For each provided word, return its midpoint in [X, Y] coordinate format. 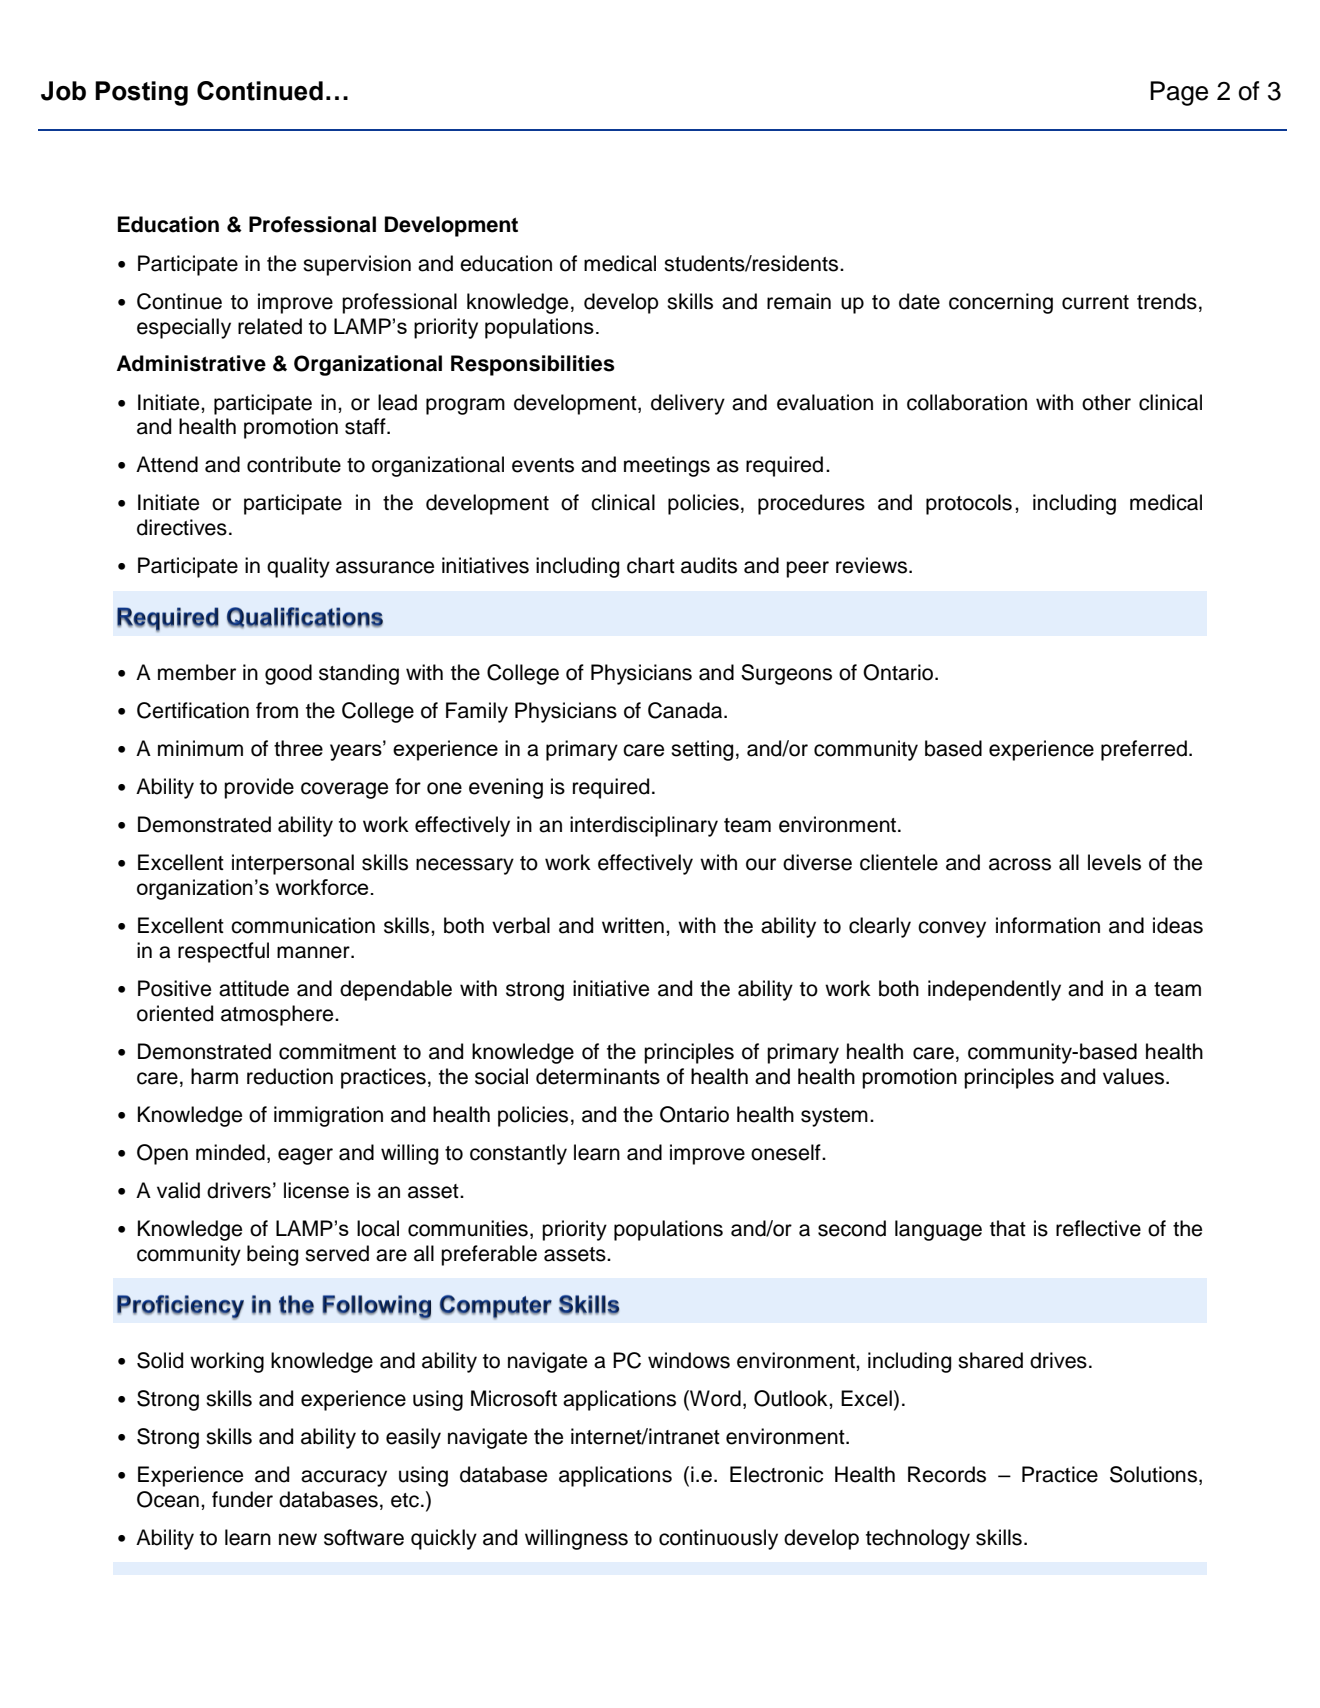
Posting [141, 93]
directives [182, 527]
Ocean [168, 1499]
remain [799, 301]
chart [651, 565]
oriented [175, 1013]
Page [1179, 93]
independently [994, 990]
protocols [969, 504]
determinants [598, 1076]
